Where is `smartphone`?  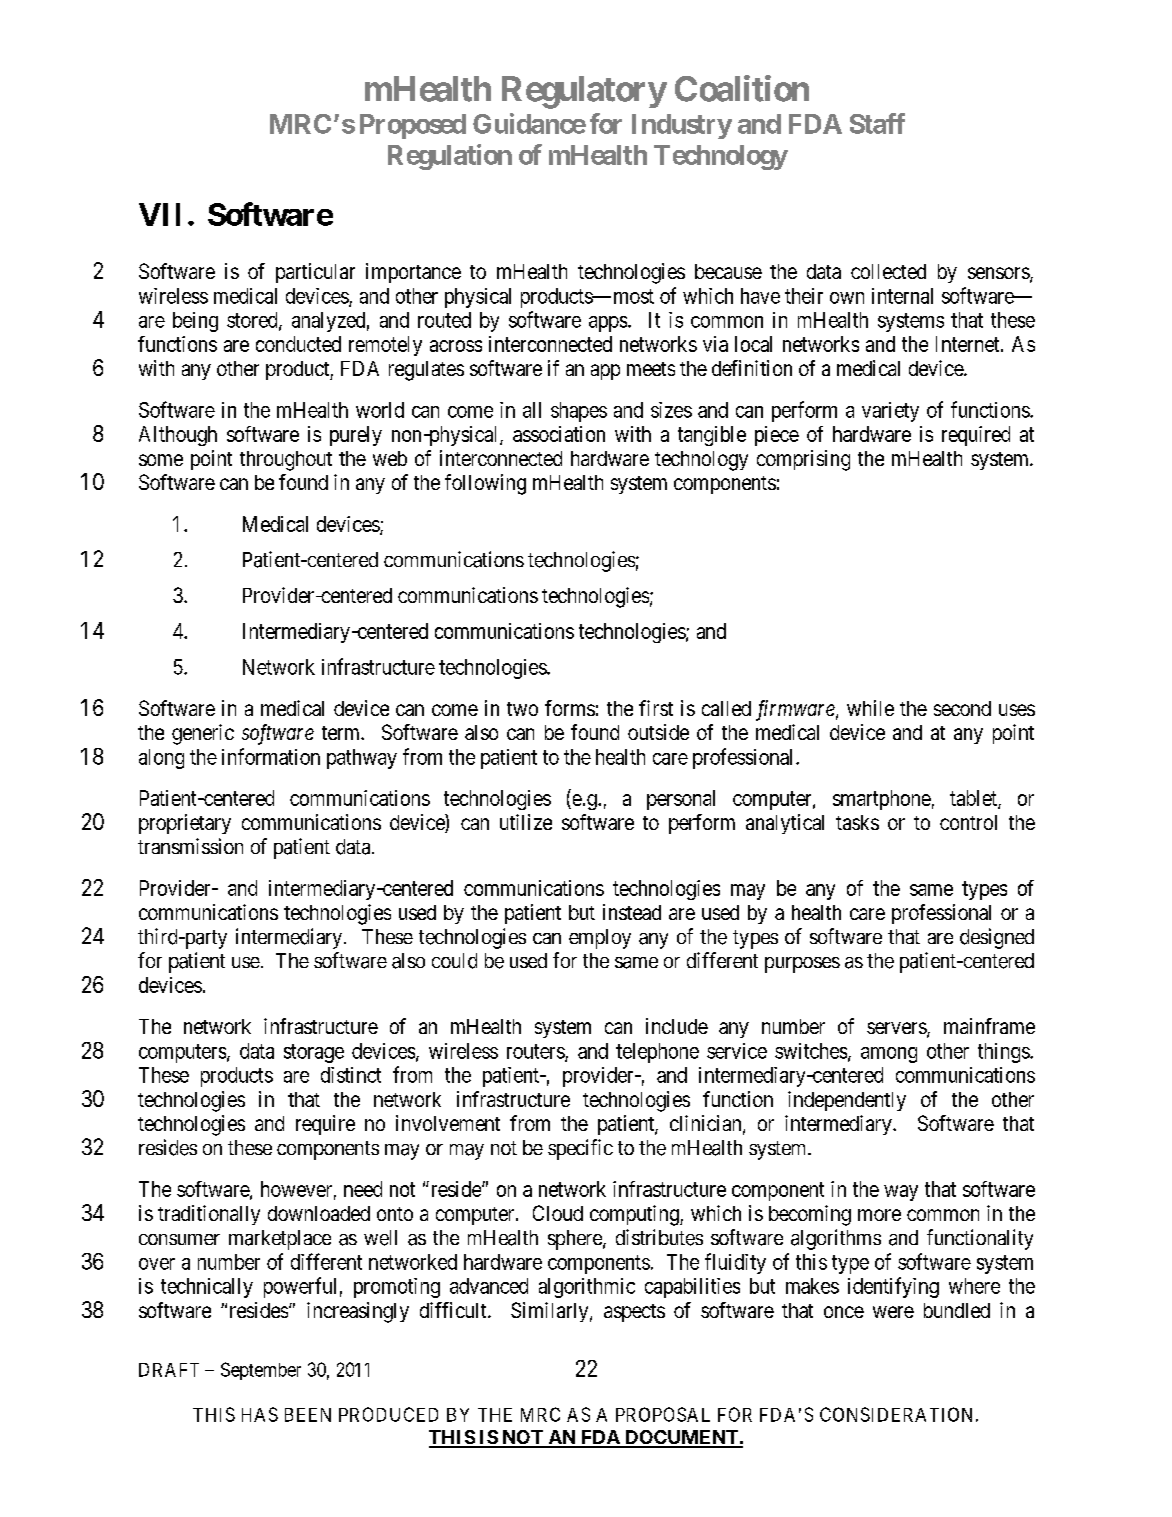
smartphone is located at coordinates (882, 800).
